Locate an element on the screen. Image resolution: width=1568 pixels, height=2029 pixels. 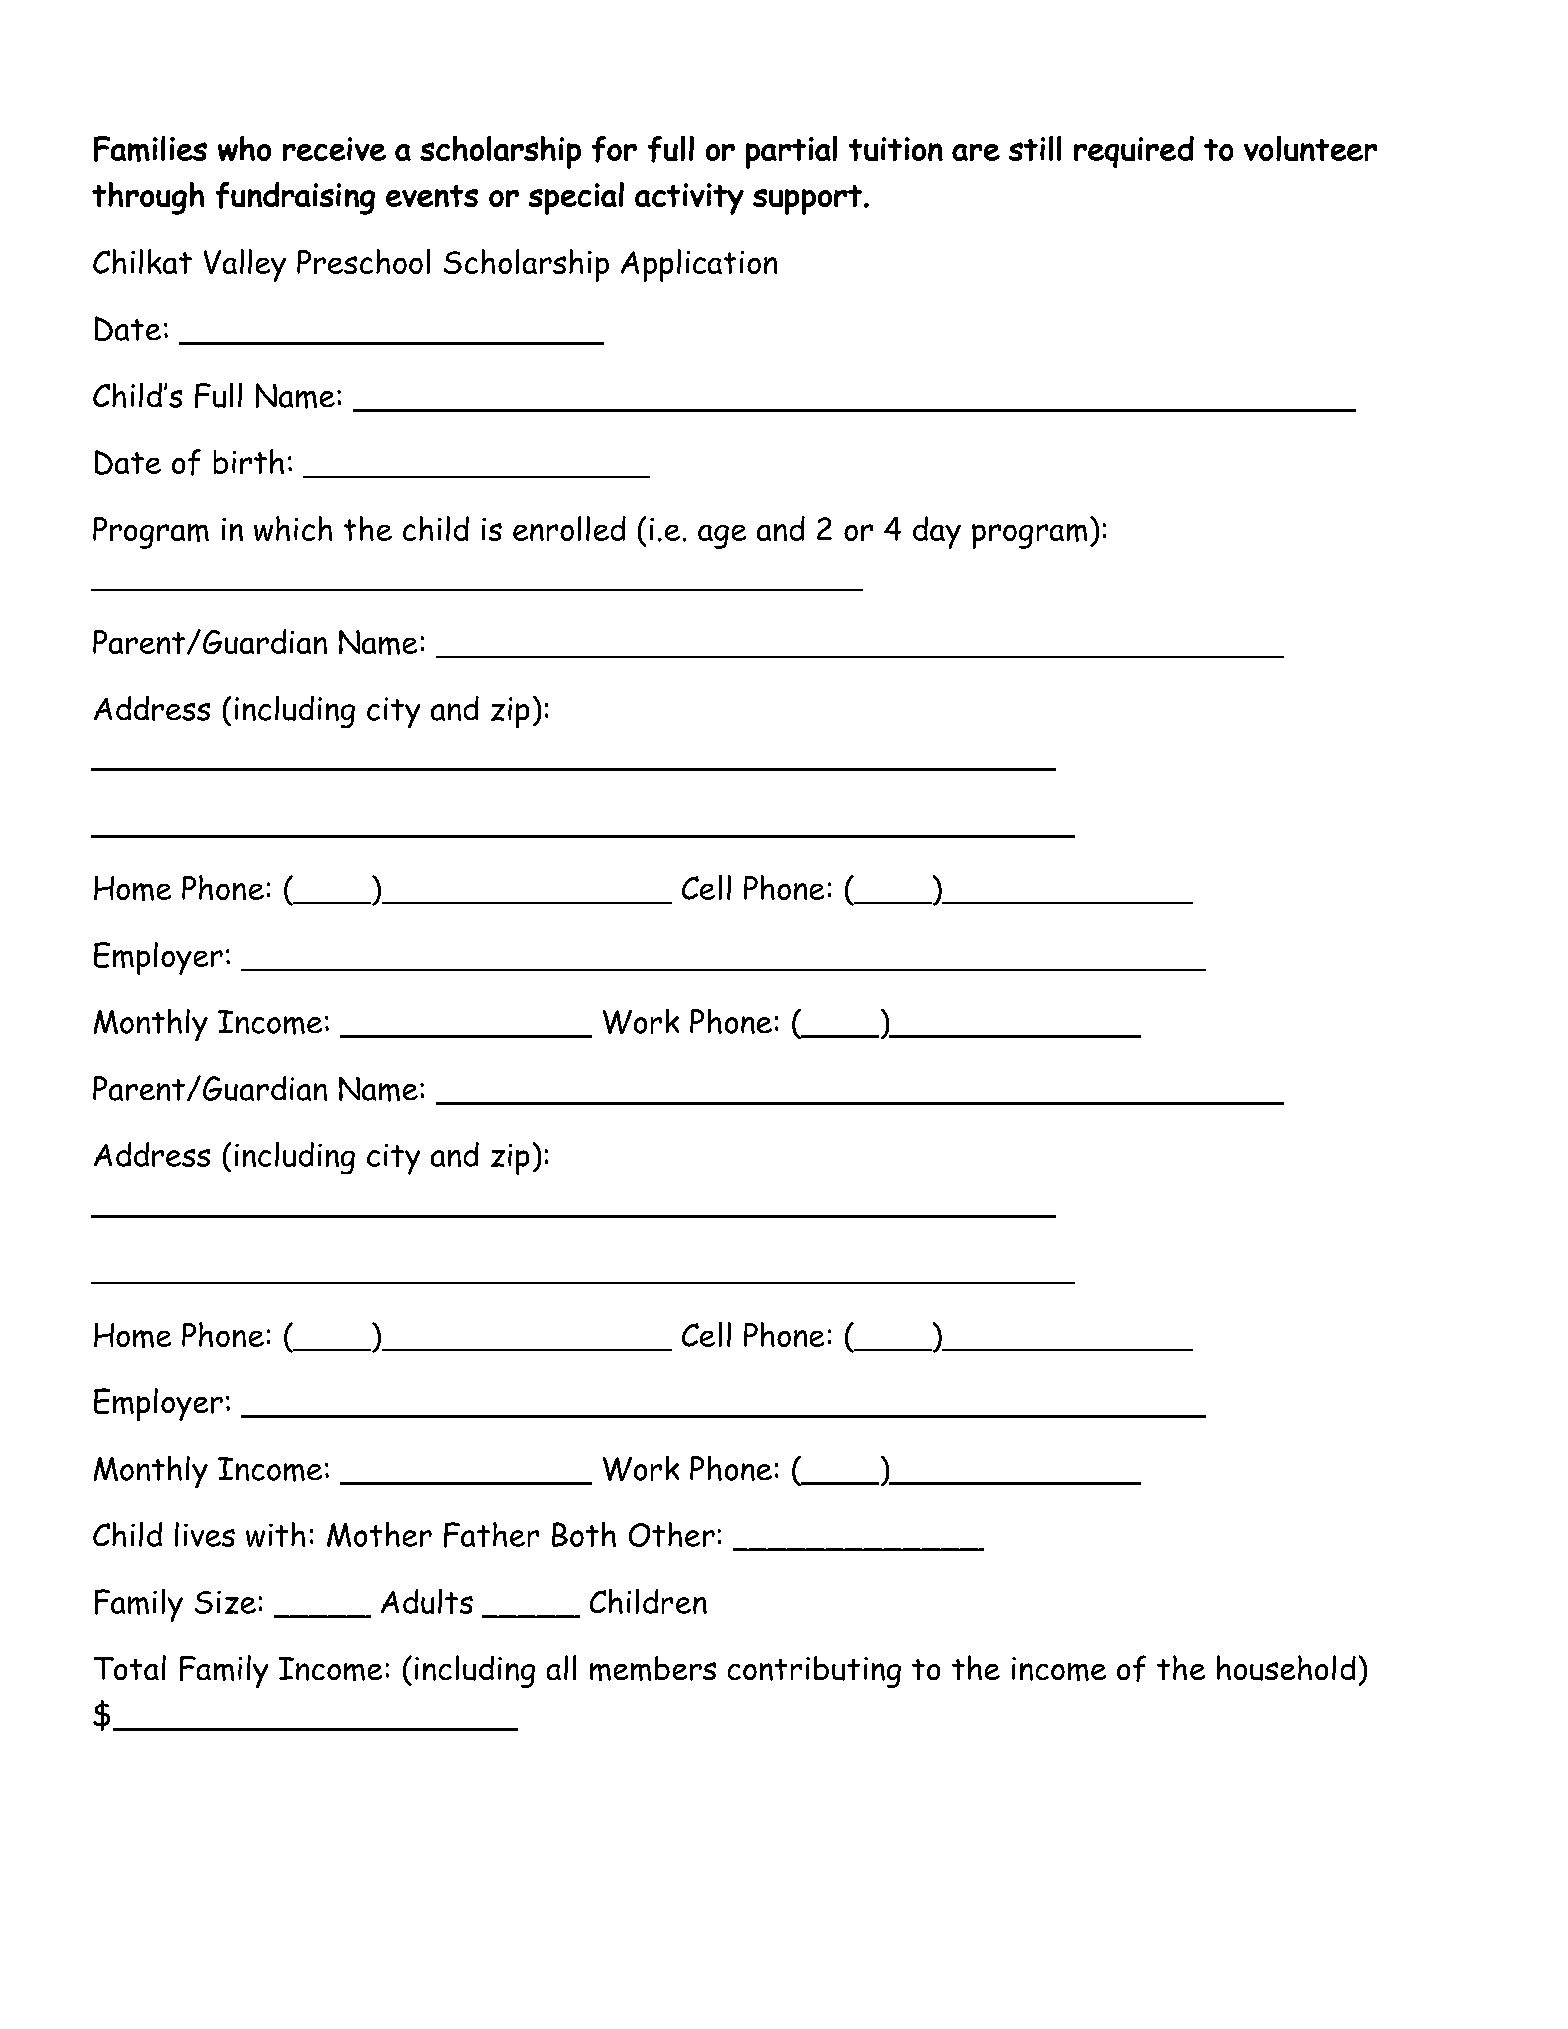
age is located at coordinates (722, 537).
